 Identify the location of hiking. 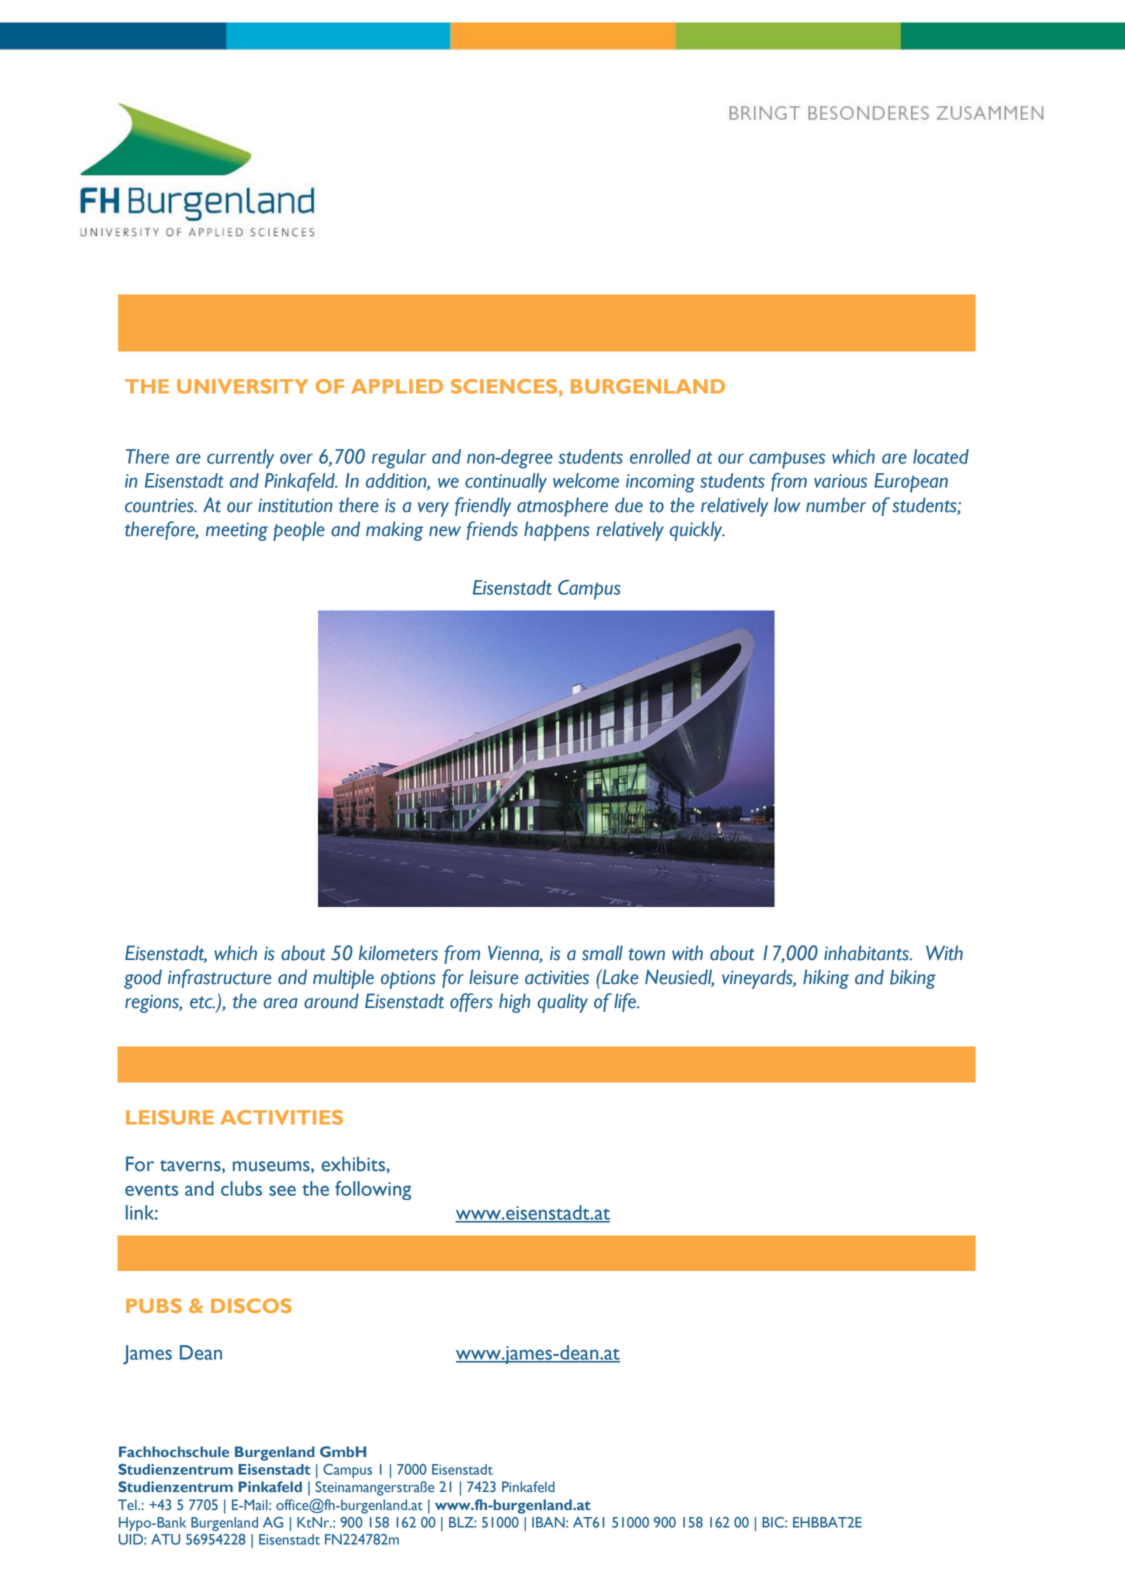
(826, 979).
